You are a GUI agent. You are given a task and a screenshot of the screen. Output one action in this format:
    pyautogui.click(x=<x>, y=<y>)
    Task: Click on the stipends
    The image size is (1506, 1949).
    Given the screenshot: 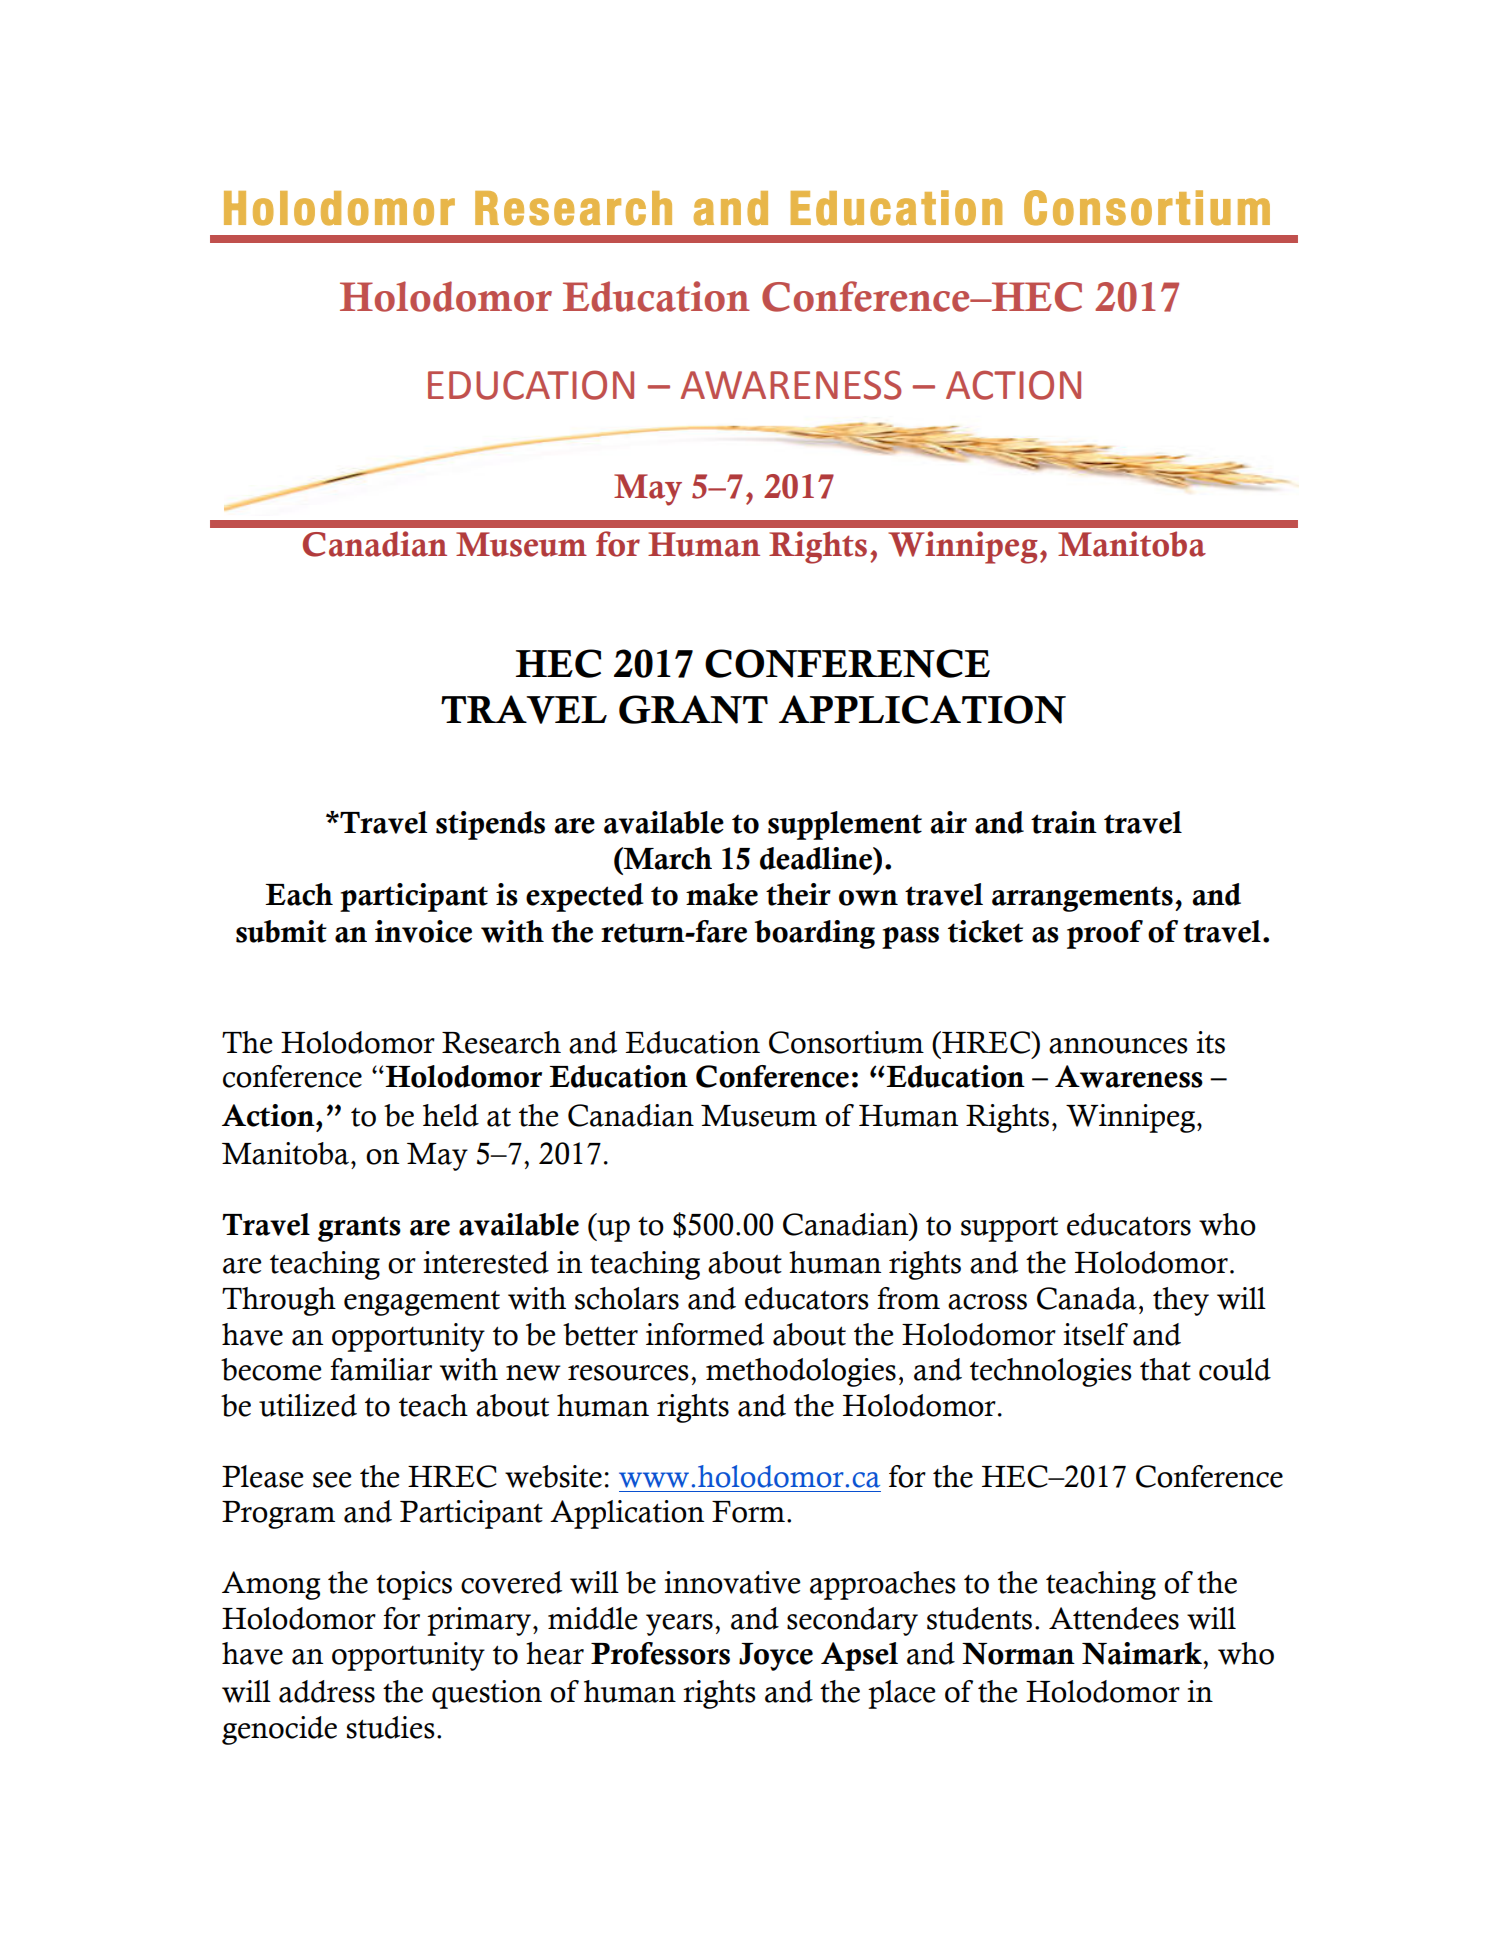 What is the action you would take?
    pyautogui.click(x=490, y=825)
